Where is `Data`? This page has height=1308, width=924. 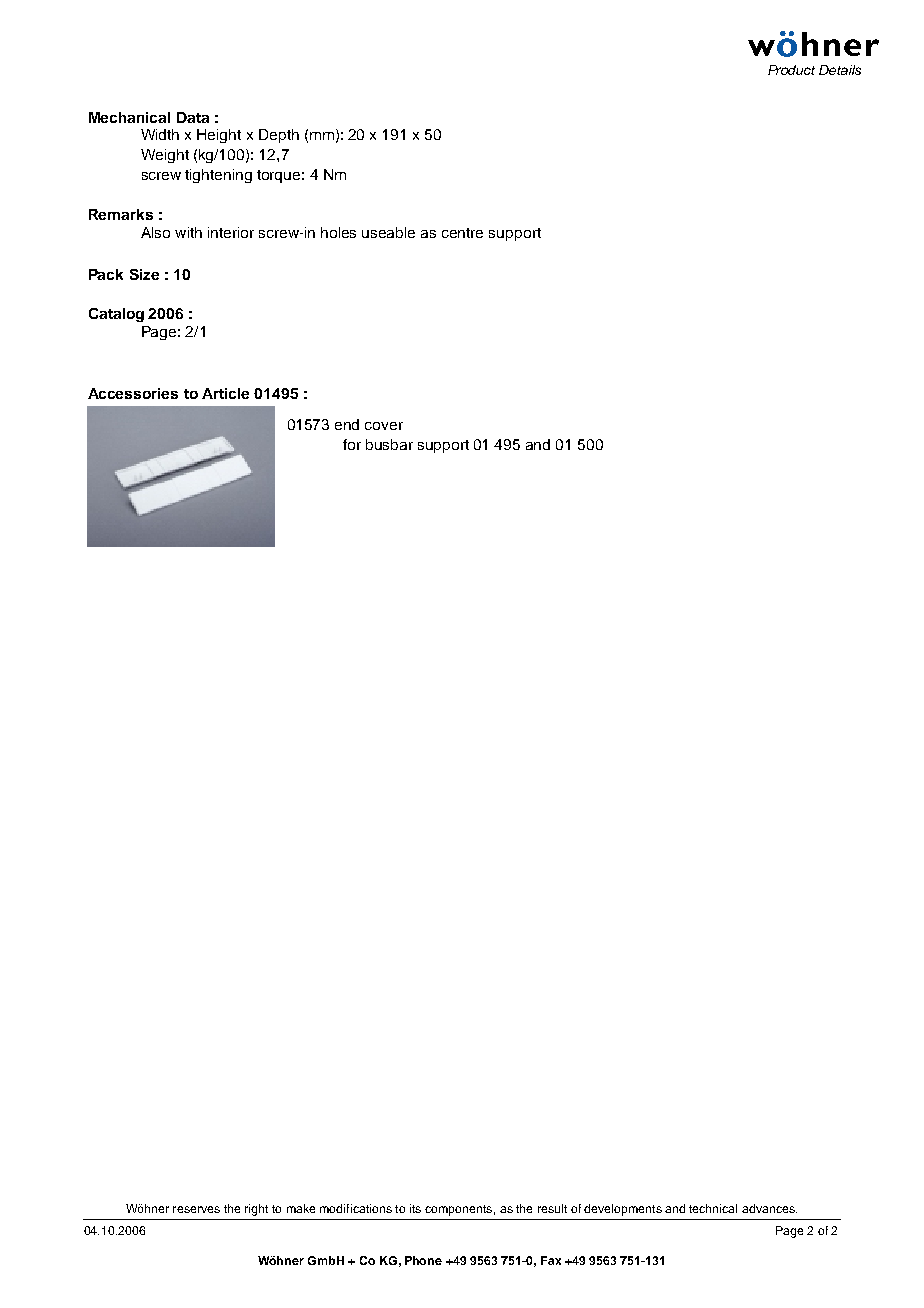 Data is located at coordinates (193, 117).
